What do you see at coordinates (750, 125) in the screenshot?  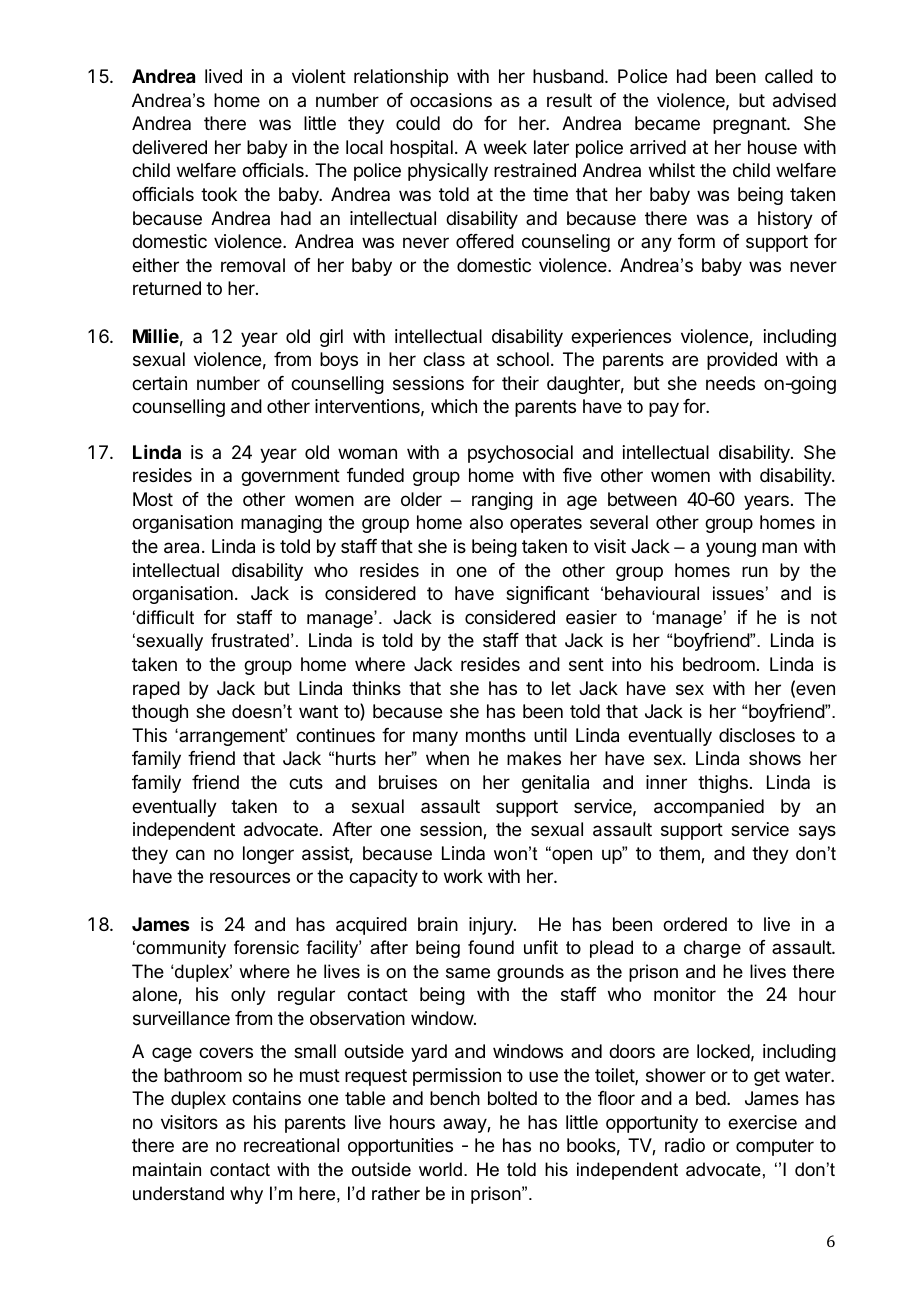 I see `pregnant` at bounding box center [750, 125].
